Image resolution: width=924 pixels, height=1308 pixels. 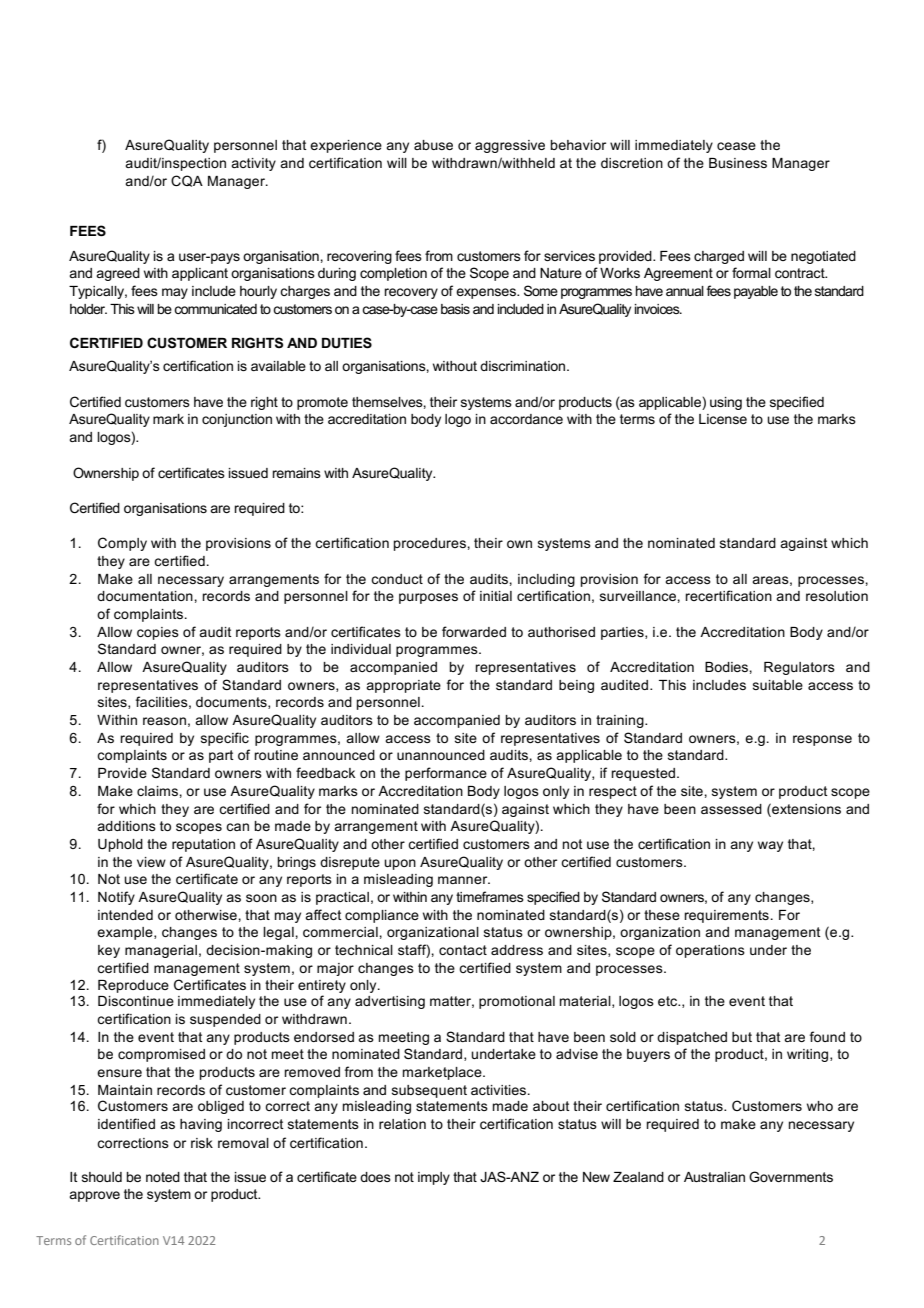 I want to click on Bodies, so click(x=727, y=667).
